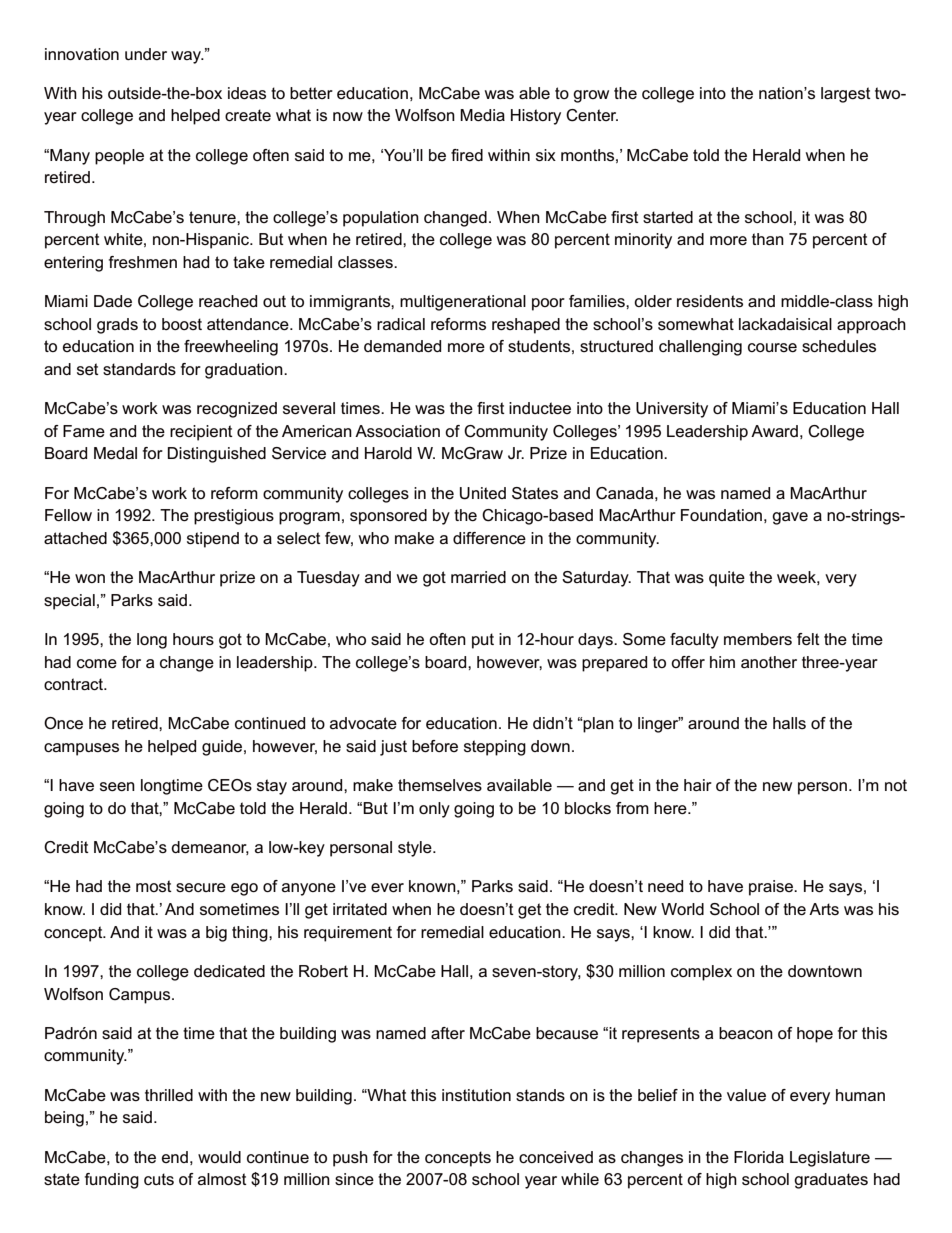 This document has height=1233, width=952. What do you see at coordinates (483, 641) in the document?
I see `put` at bounding box center [483, 641].
